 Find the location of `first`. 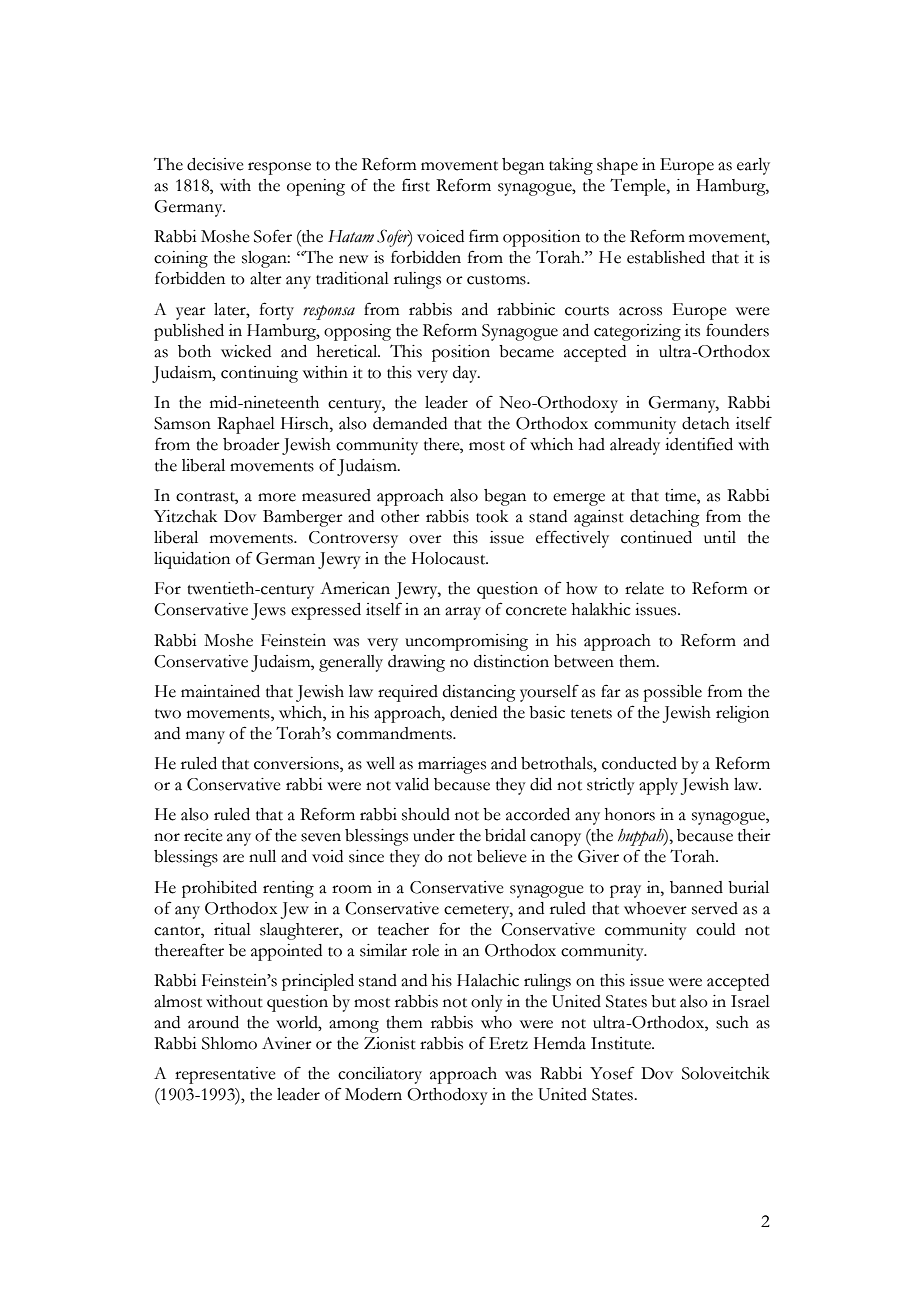

first is located at coordinates (416, 185).
